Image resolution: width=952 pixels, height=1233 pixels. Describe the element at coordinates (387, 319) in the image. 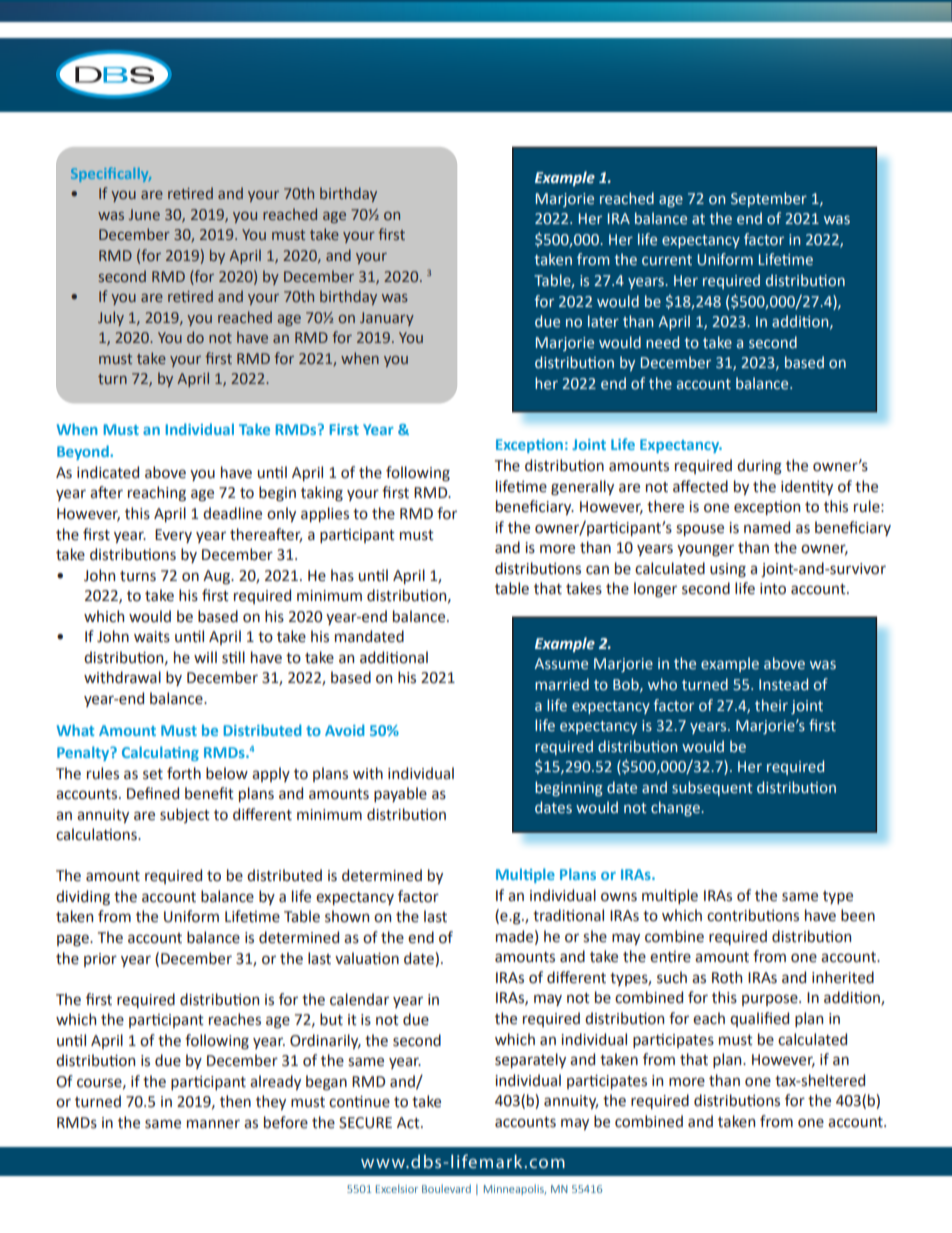

I see `January` at that location.
